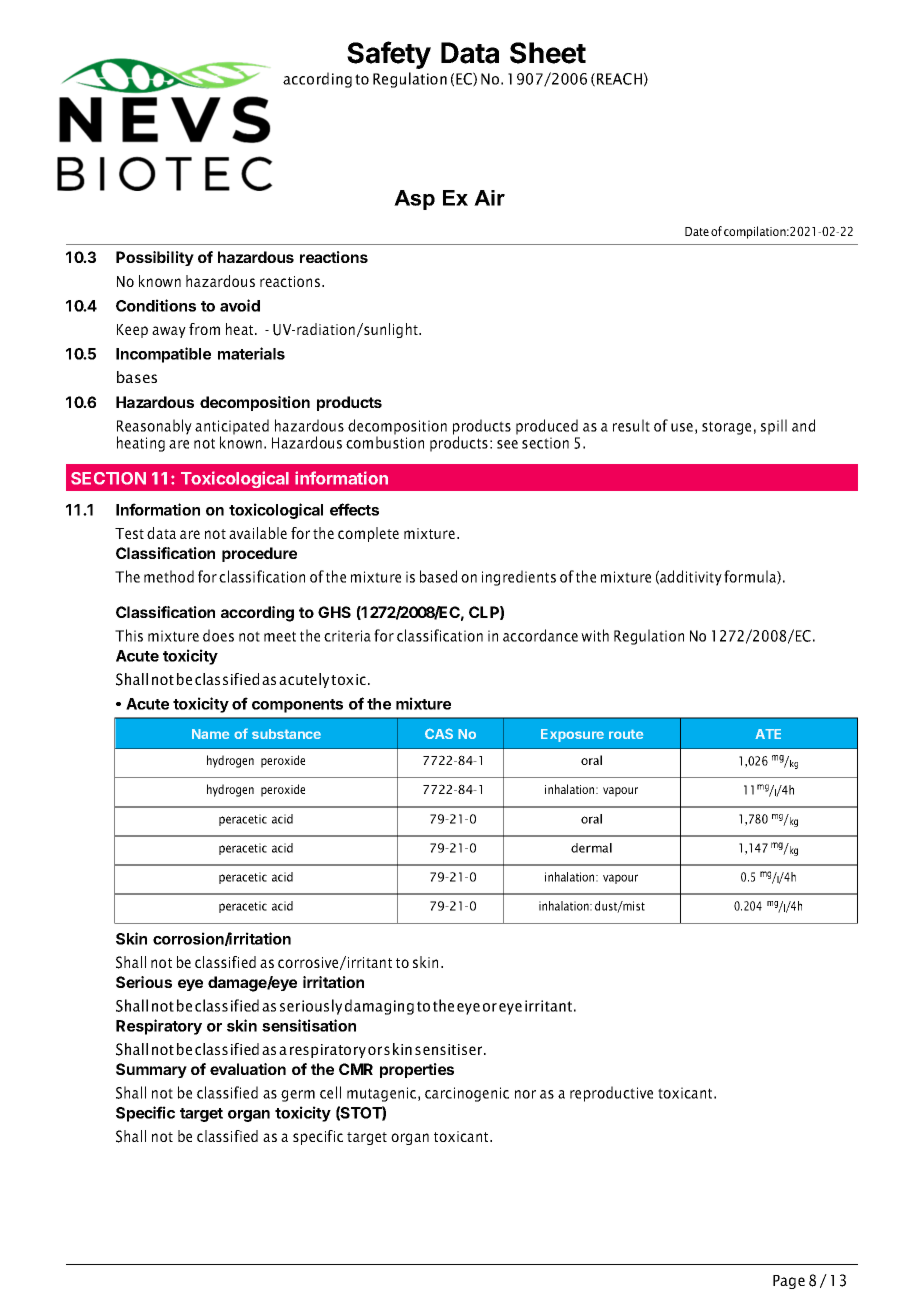 Image resolution: width=924 pixels, height=1309 pixels. I want to click on Date, so click(697, 231).
